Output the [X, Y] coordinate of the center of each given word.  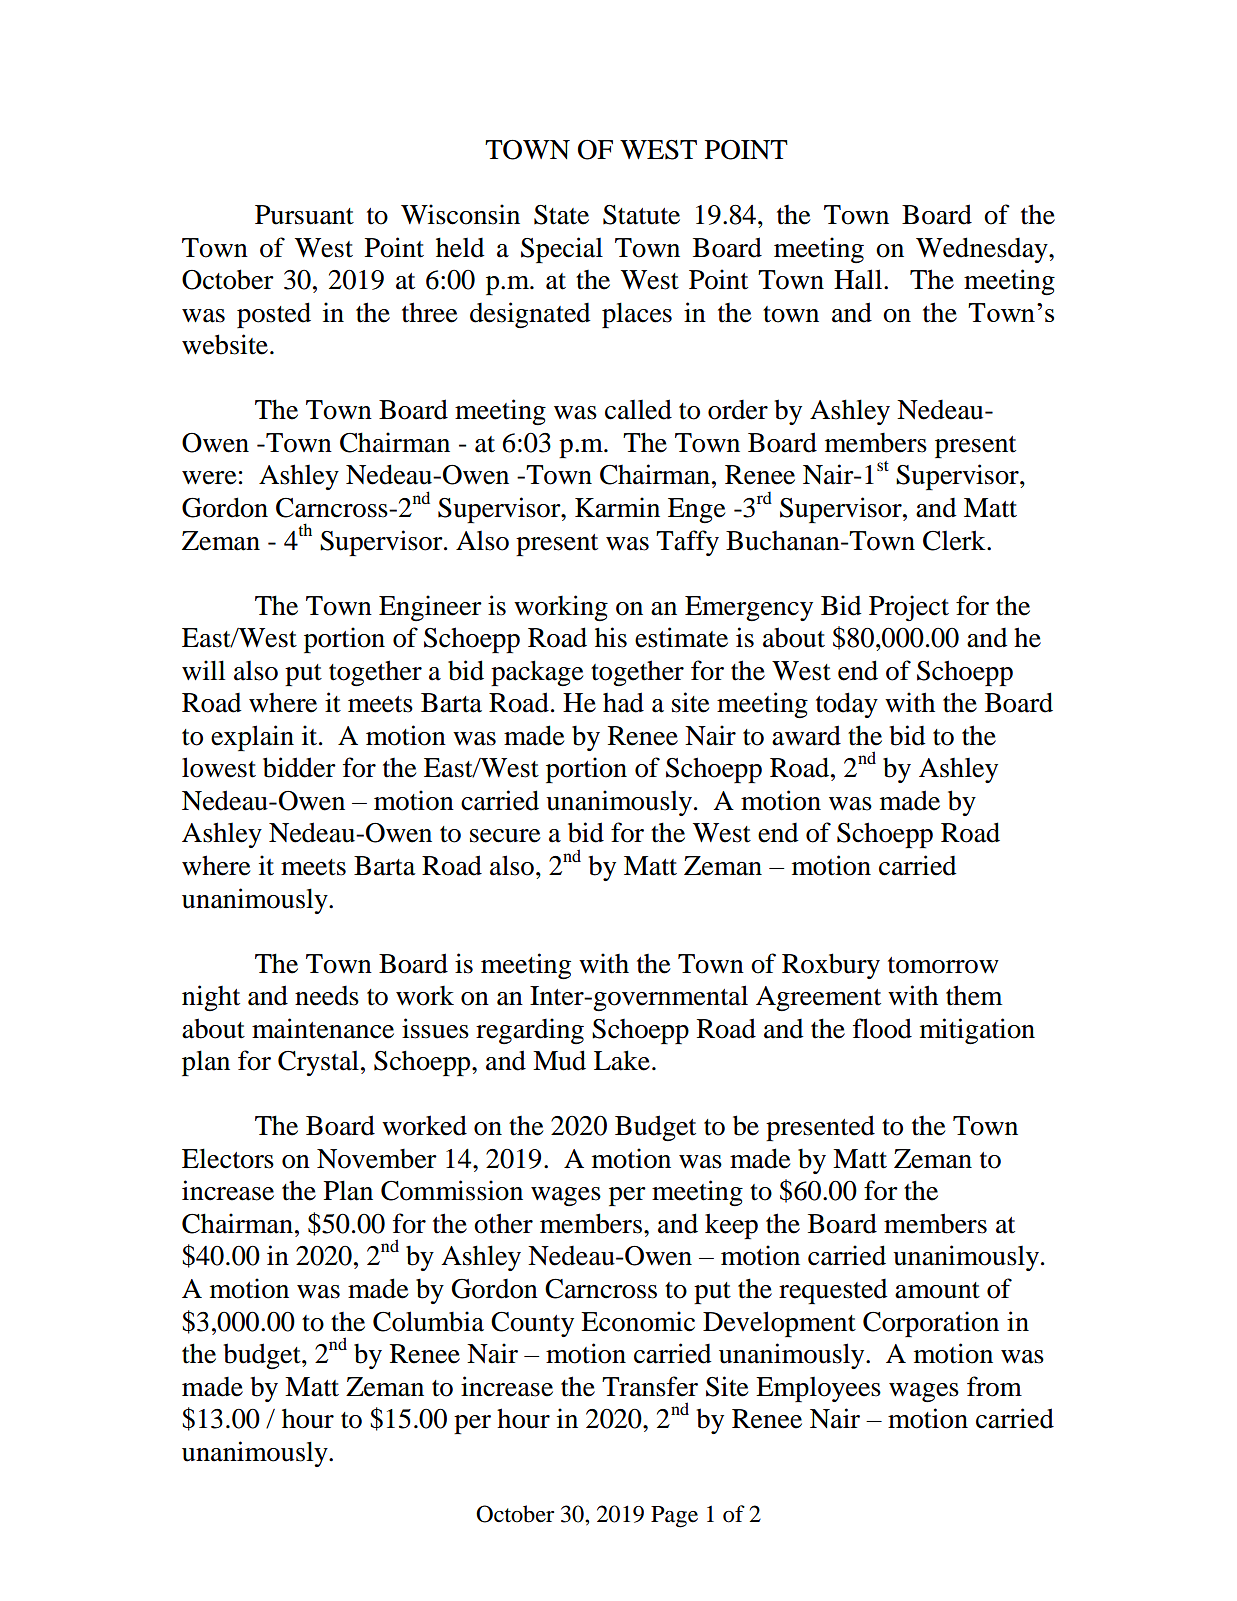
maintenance [323, 1028]
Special [562, 250]
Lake [622, 1060]
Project [909, 608]
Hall [859, 279]
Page [674, 1517]
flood [882, 1028]
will [203, 670]
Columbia [428, 1321]
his [611, 637]
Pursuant [304, 215]
